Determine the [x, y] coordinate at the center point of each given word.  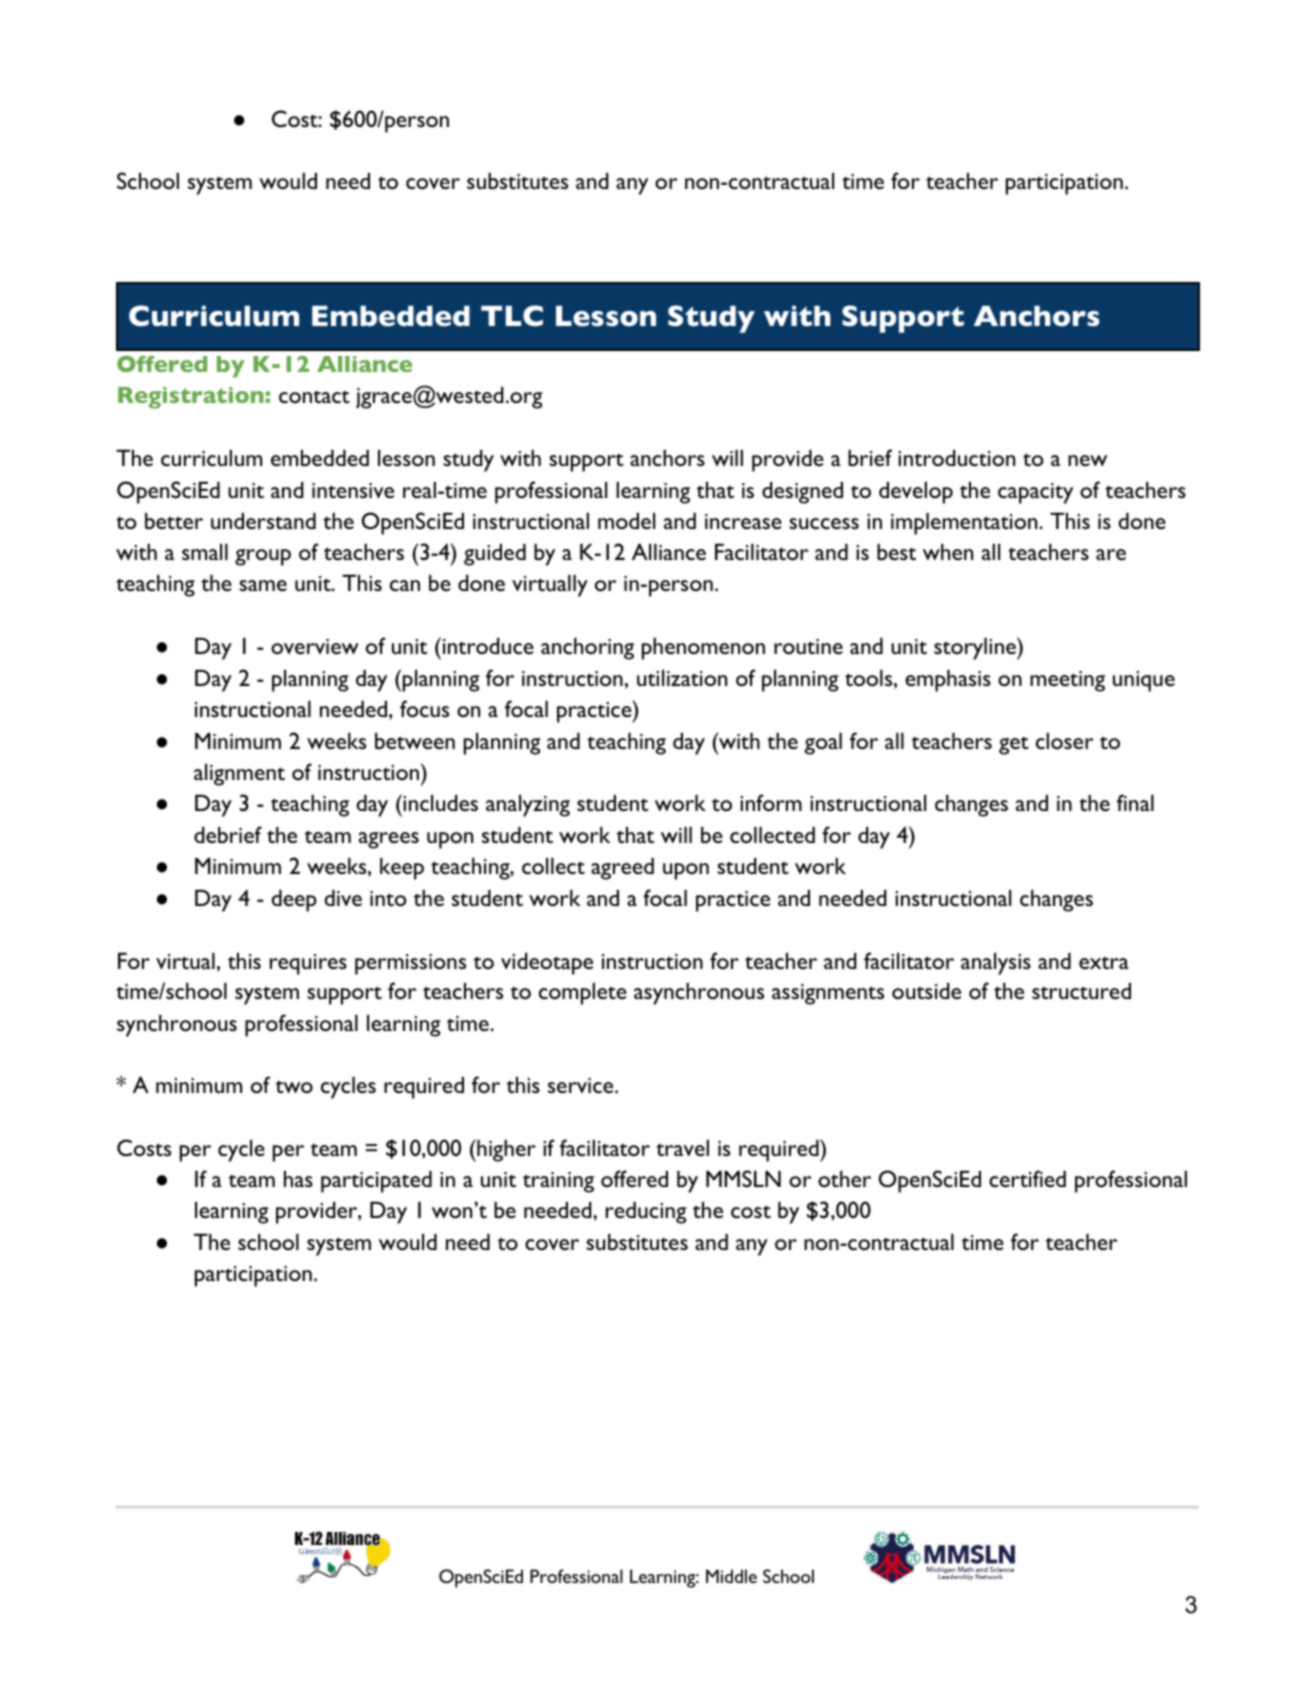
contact [314, 396]
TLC [512, 315]
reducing [646, 1213]
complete [583, 994]
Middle [731, 1576]
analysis [996, 964]
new [1087, 460]
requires [308, 964]
